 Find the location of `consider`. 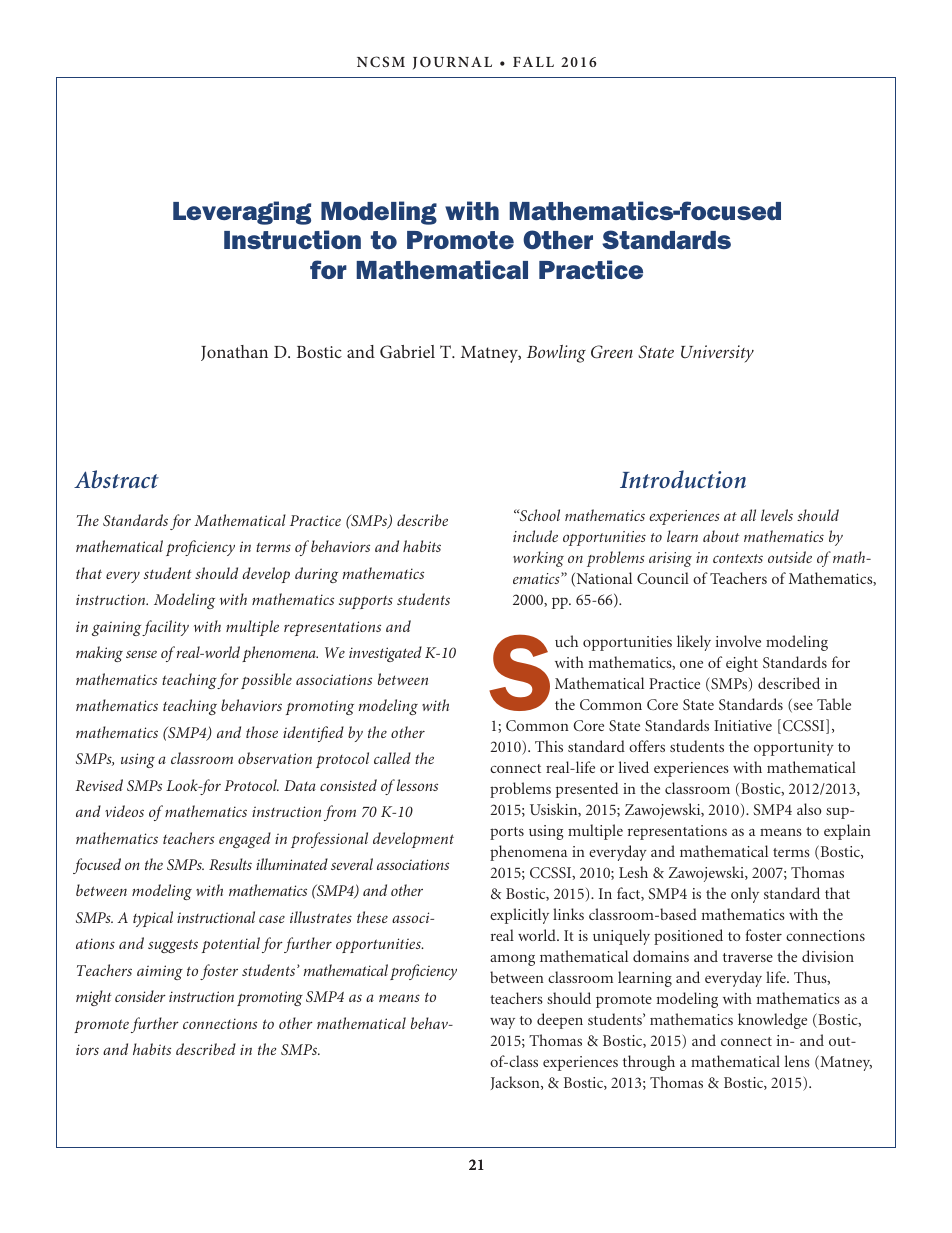

consider is located at coordinates (140, 996).
